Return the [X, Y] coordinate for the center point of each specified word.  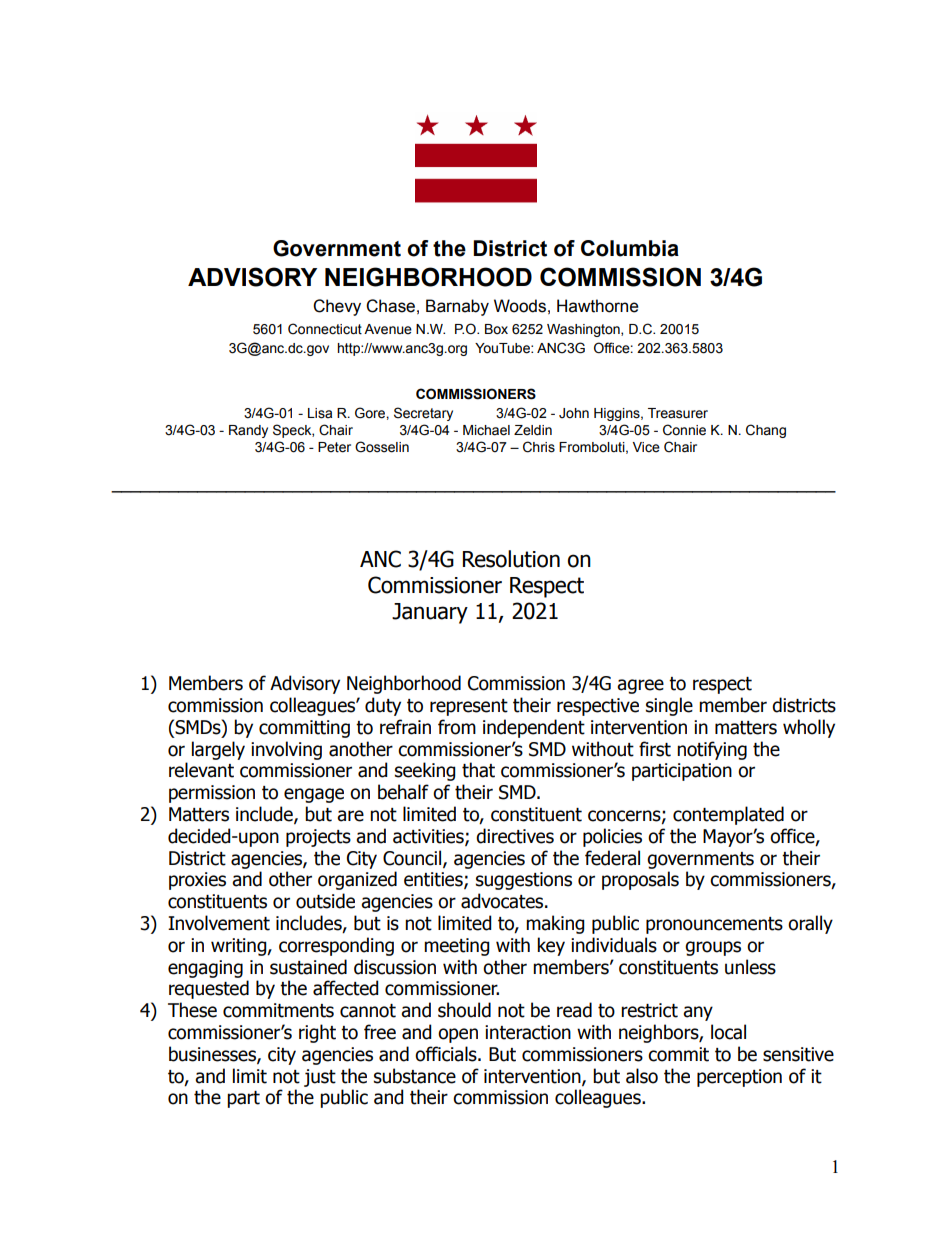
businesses [213, 1054]
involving [286, 750]
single [669, 706]
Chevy [337, 307]
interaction [528, 1032]
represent [469, 707]
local [728, 1032]
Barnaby [457, 307]
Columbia [630, 248]
